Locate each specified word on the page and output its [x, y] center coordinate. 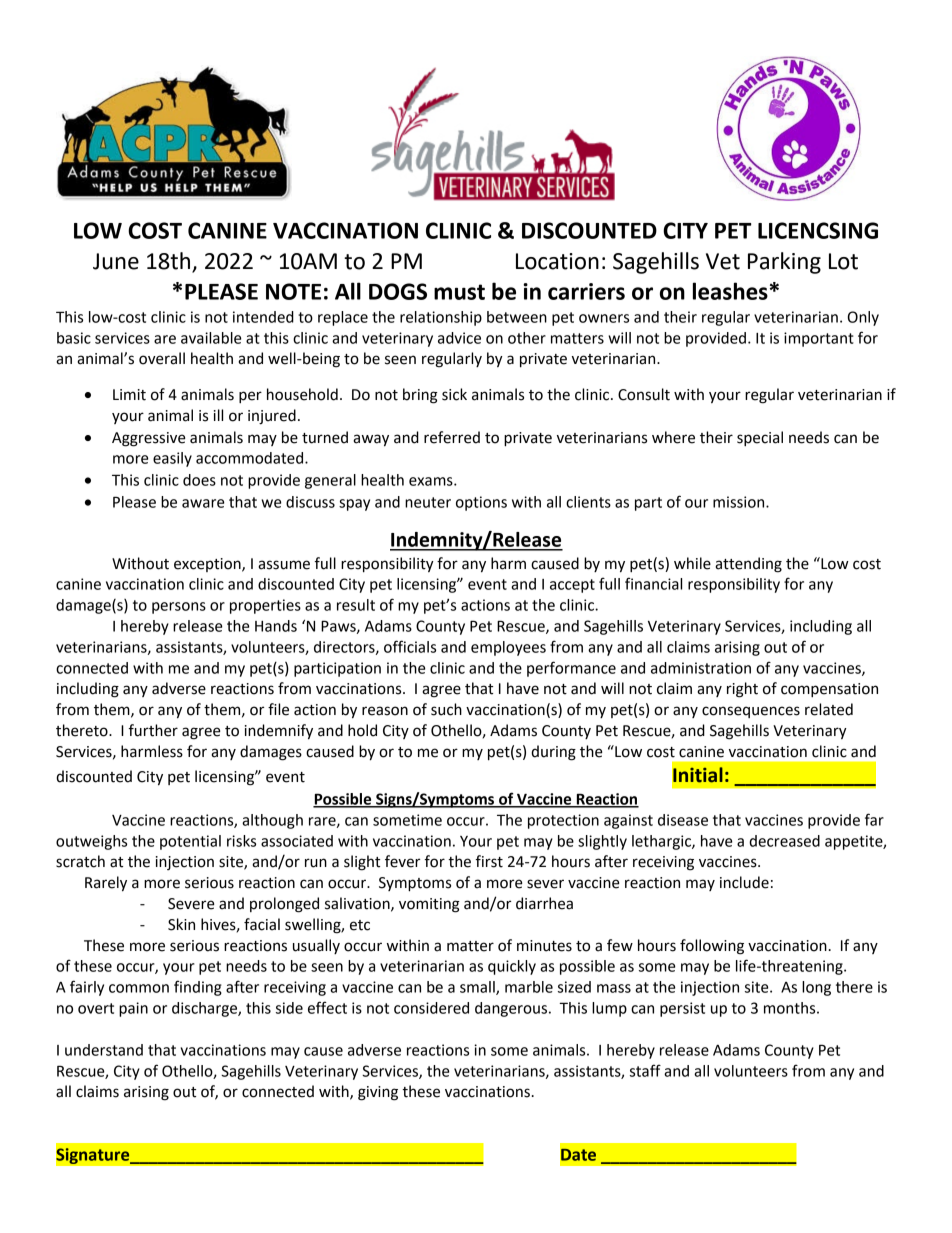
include [744, 882]
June [116, 261]
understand [104, 1050]
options [481, 503]
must [459, 292]
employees [508, 648]
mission [740, 502]
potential [190, 842]
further [153, 730]
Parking [784, 263]
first [489, 861]
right [742, 690]
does [199, 480]
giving [378, 1093]
